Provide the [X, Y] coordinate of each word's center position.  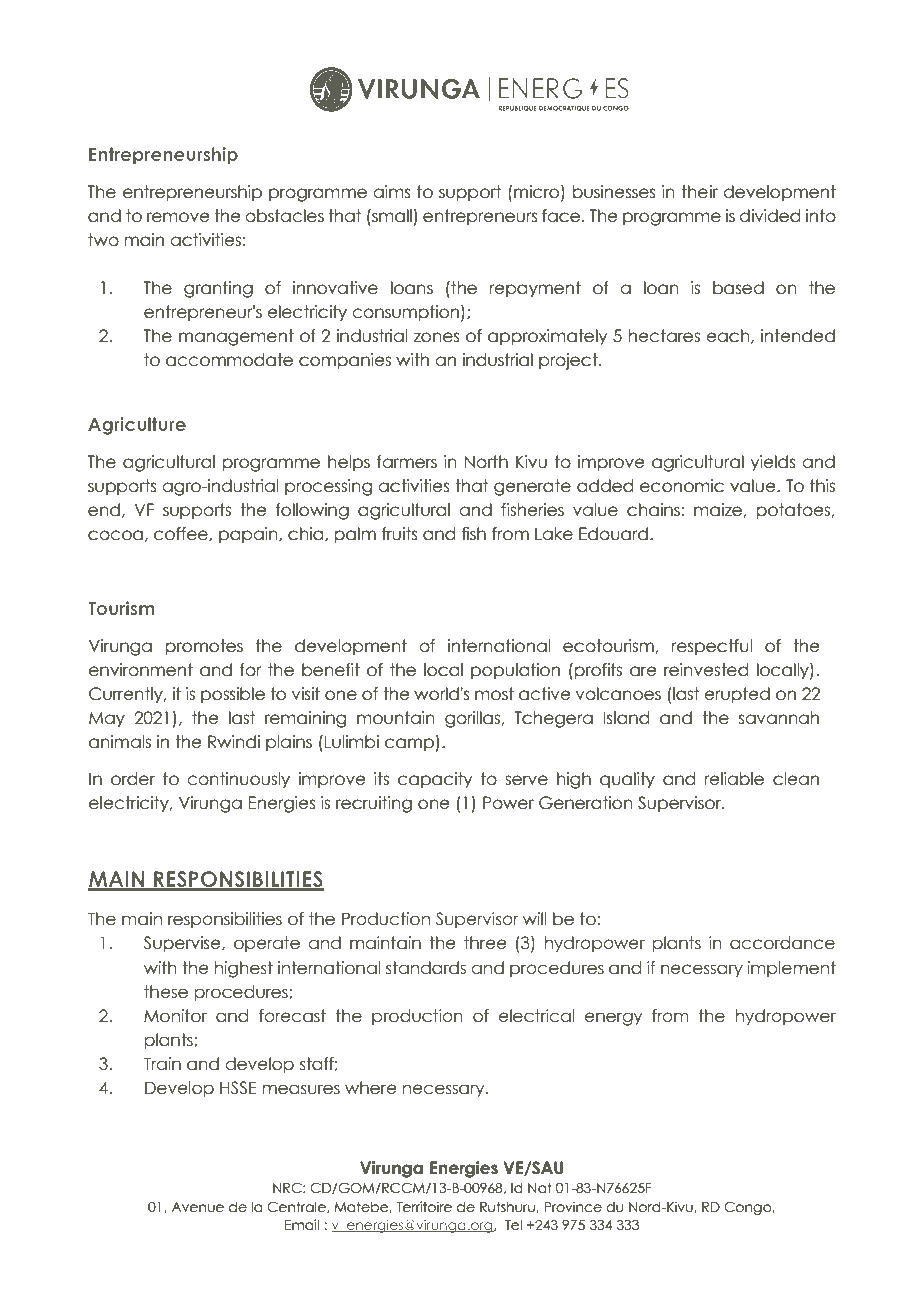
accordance [782, 943]
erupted [737, 695]
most [494, 694]
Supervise [183, 944]
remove [178, 217]
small [391, 216]
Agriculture [137, 426]
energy [613, 1019]
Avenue [197, 1207]
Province [573, 1207]
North [486, 462]
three [485, 943]
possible [233, 695]
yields [773, 463]
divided [769, 216]
